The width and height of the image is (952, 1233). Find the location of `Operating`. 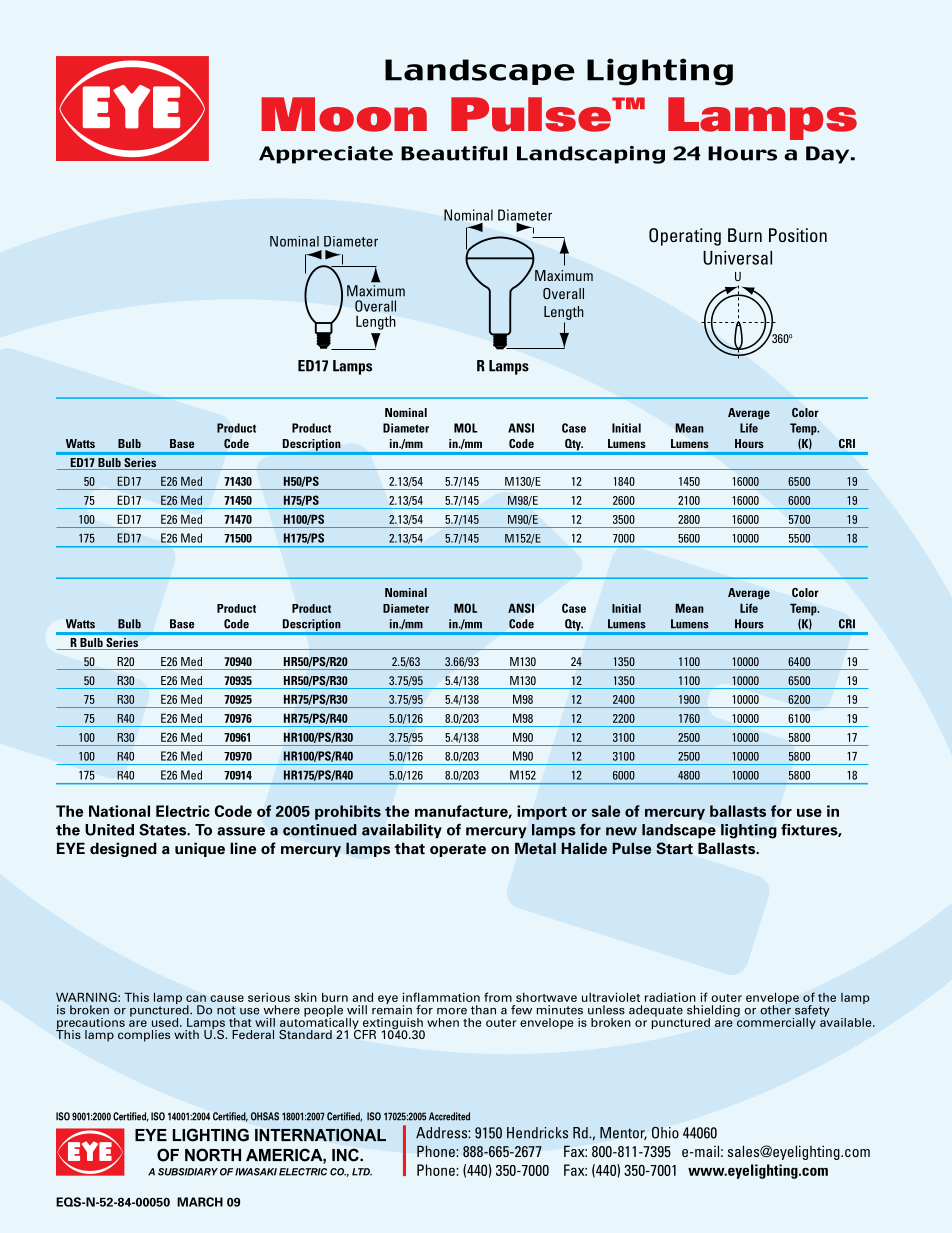

Operating is located at coordinates (685, 237).
